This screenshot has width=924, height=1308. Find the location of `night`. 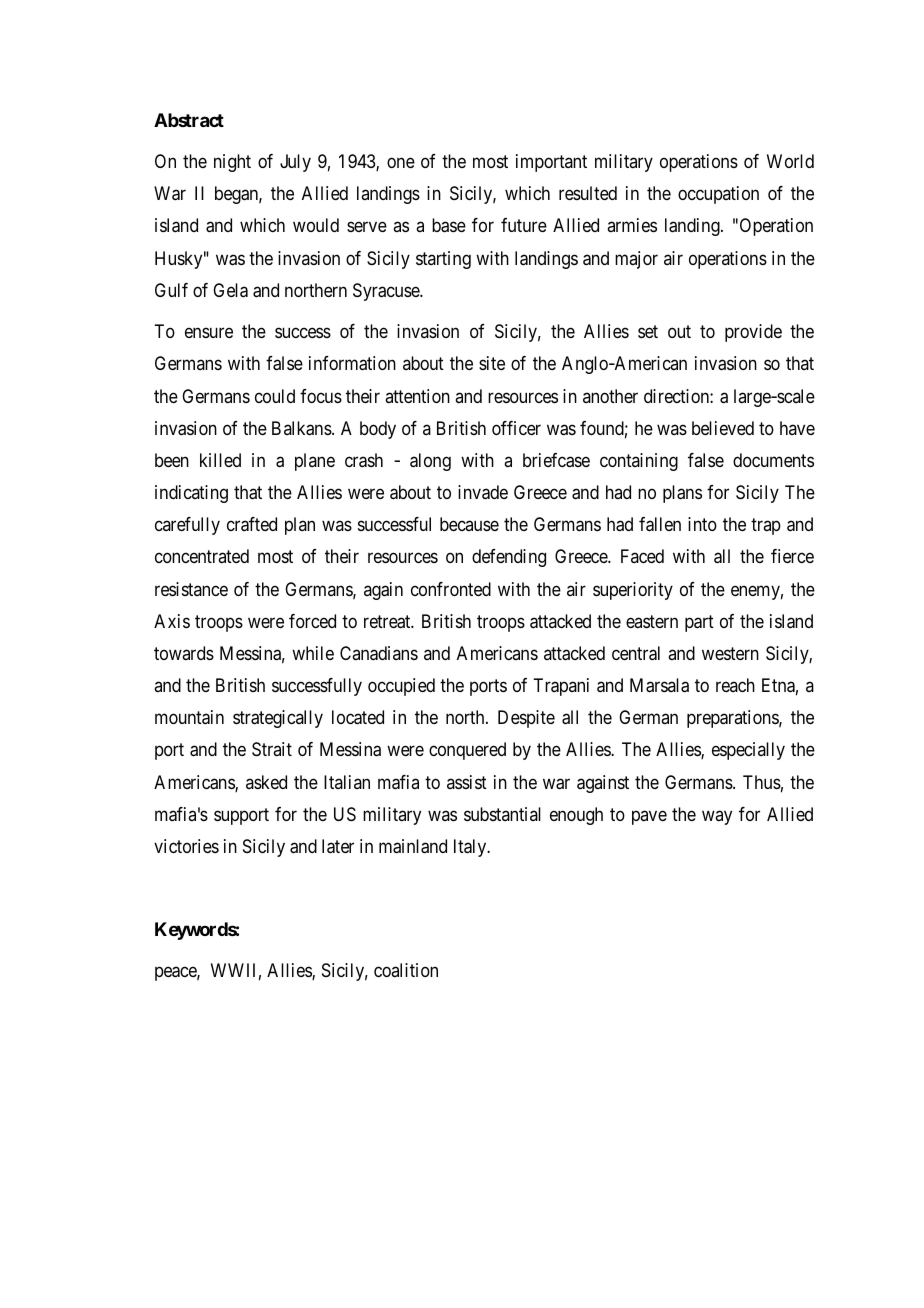

night is located at coordinates (232, 163).
